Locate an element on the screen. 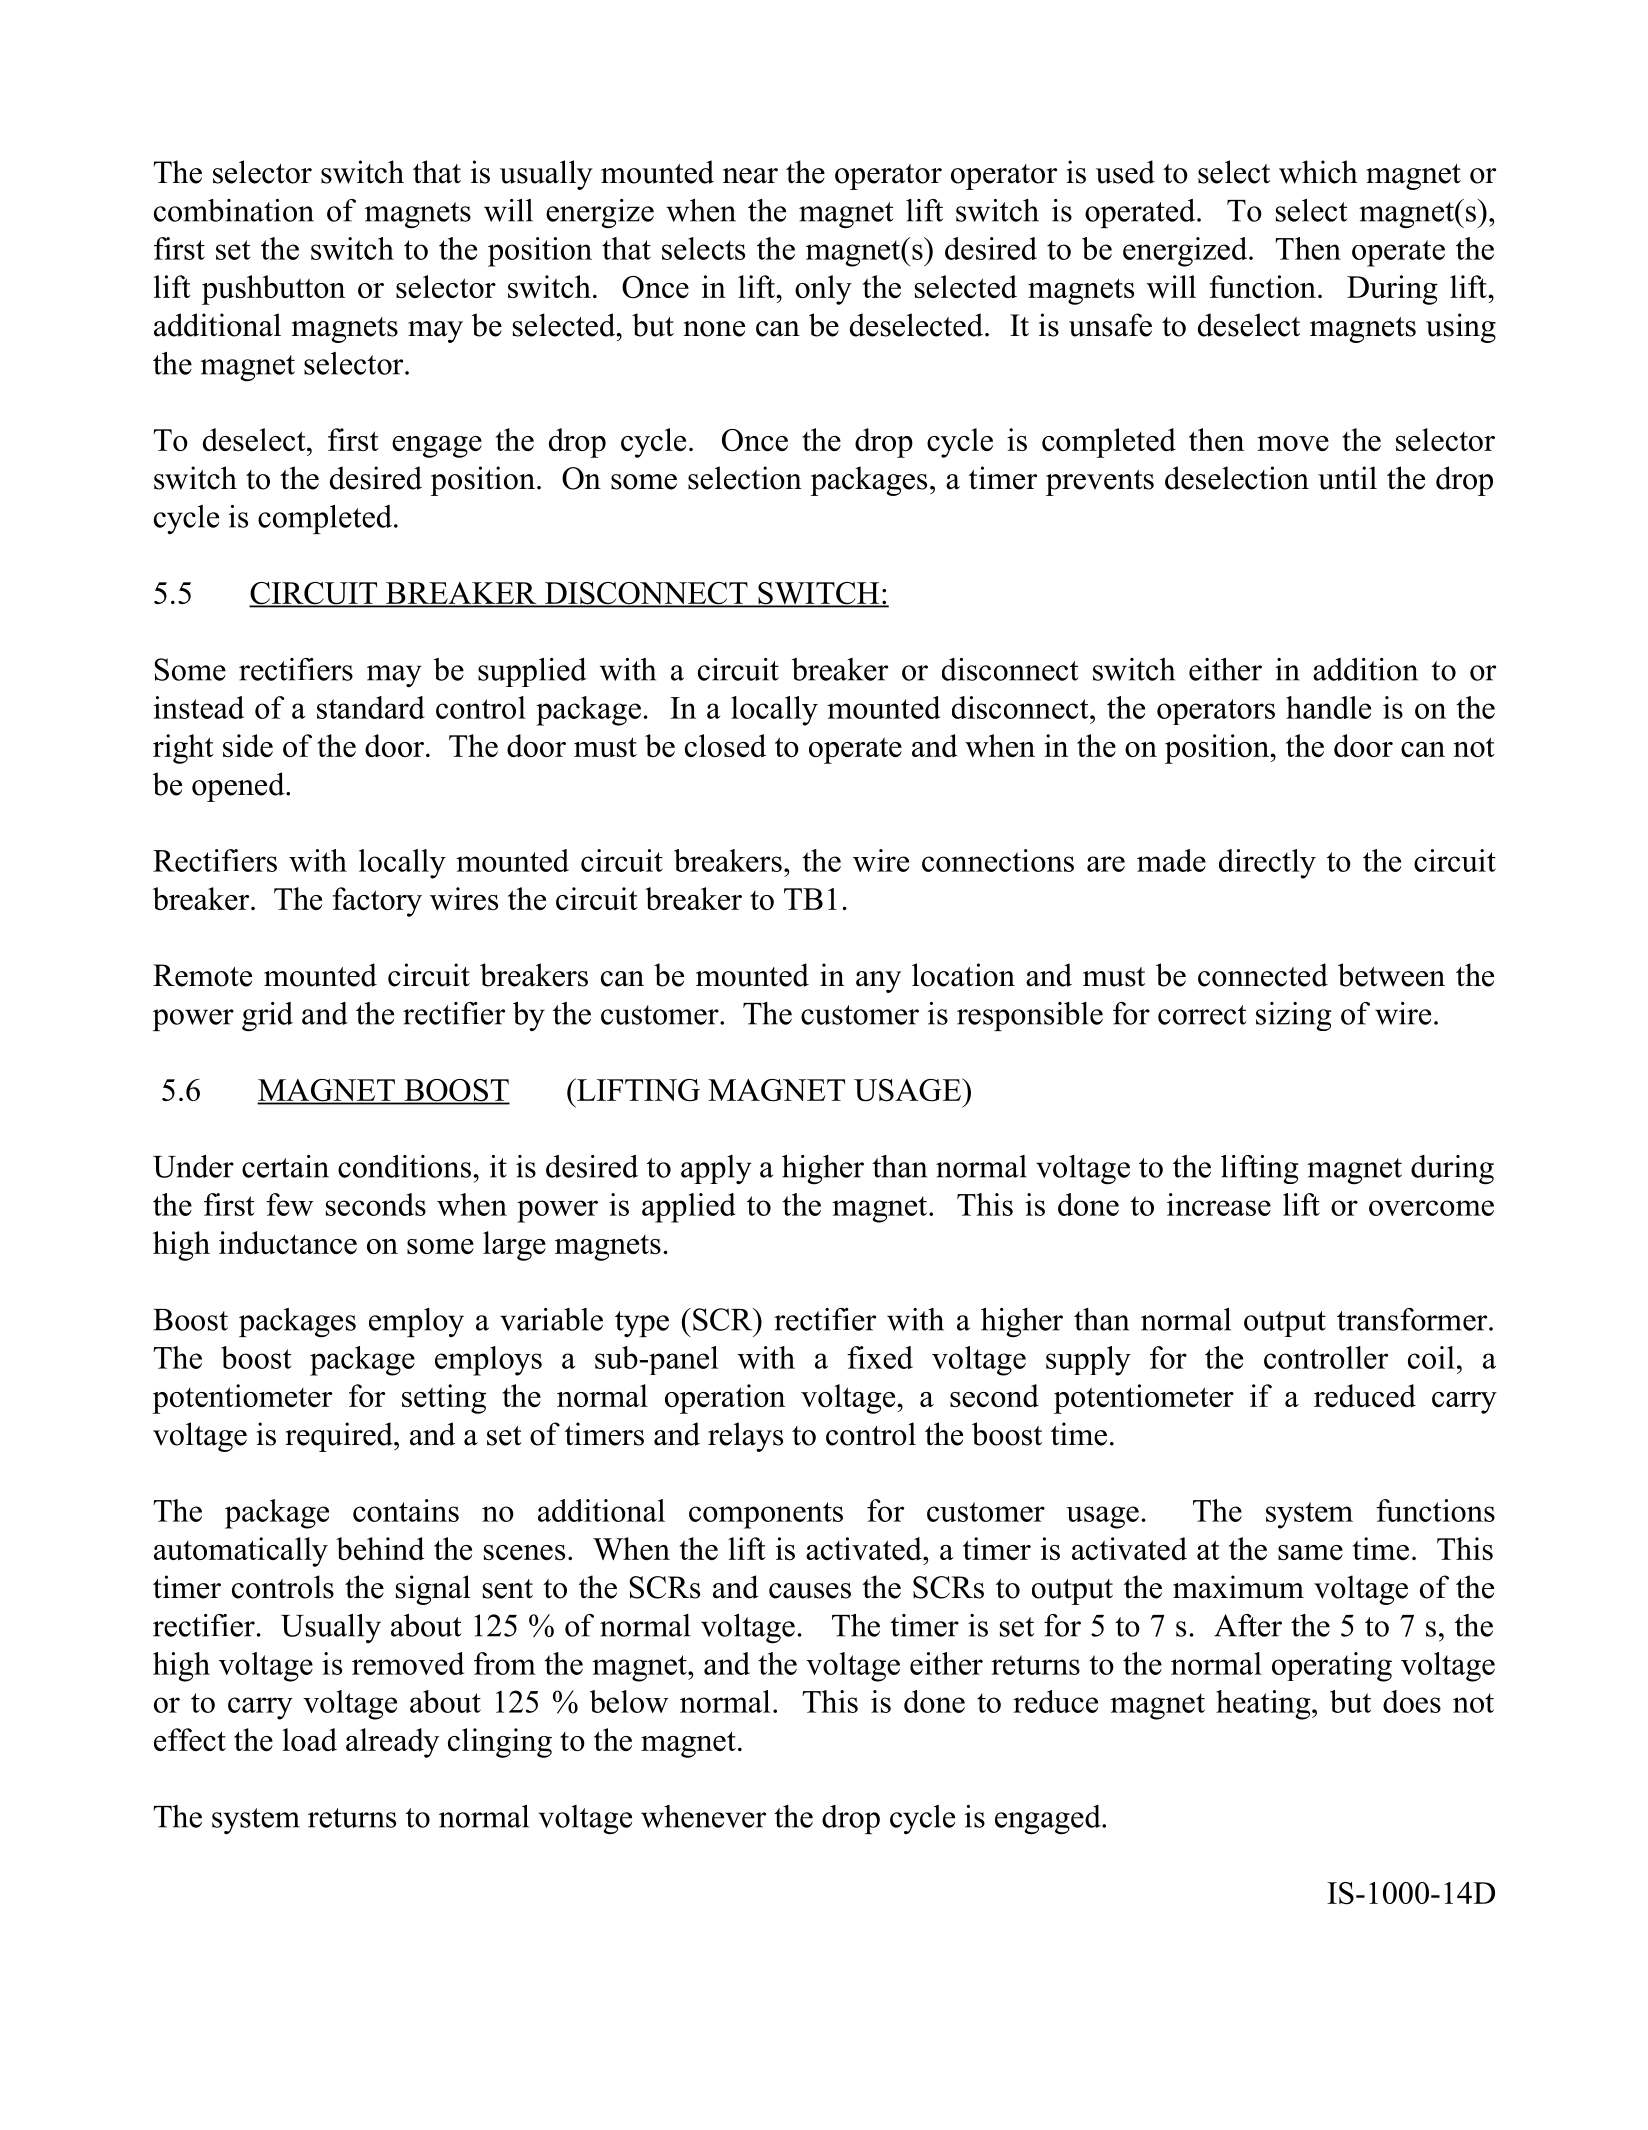 This screenshot has width=1648, height=2130. combination is located at coordinates (234, 210).
